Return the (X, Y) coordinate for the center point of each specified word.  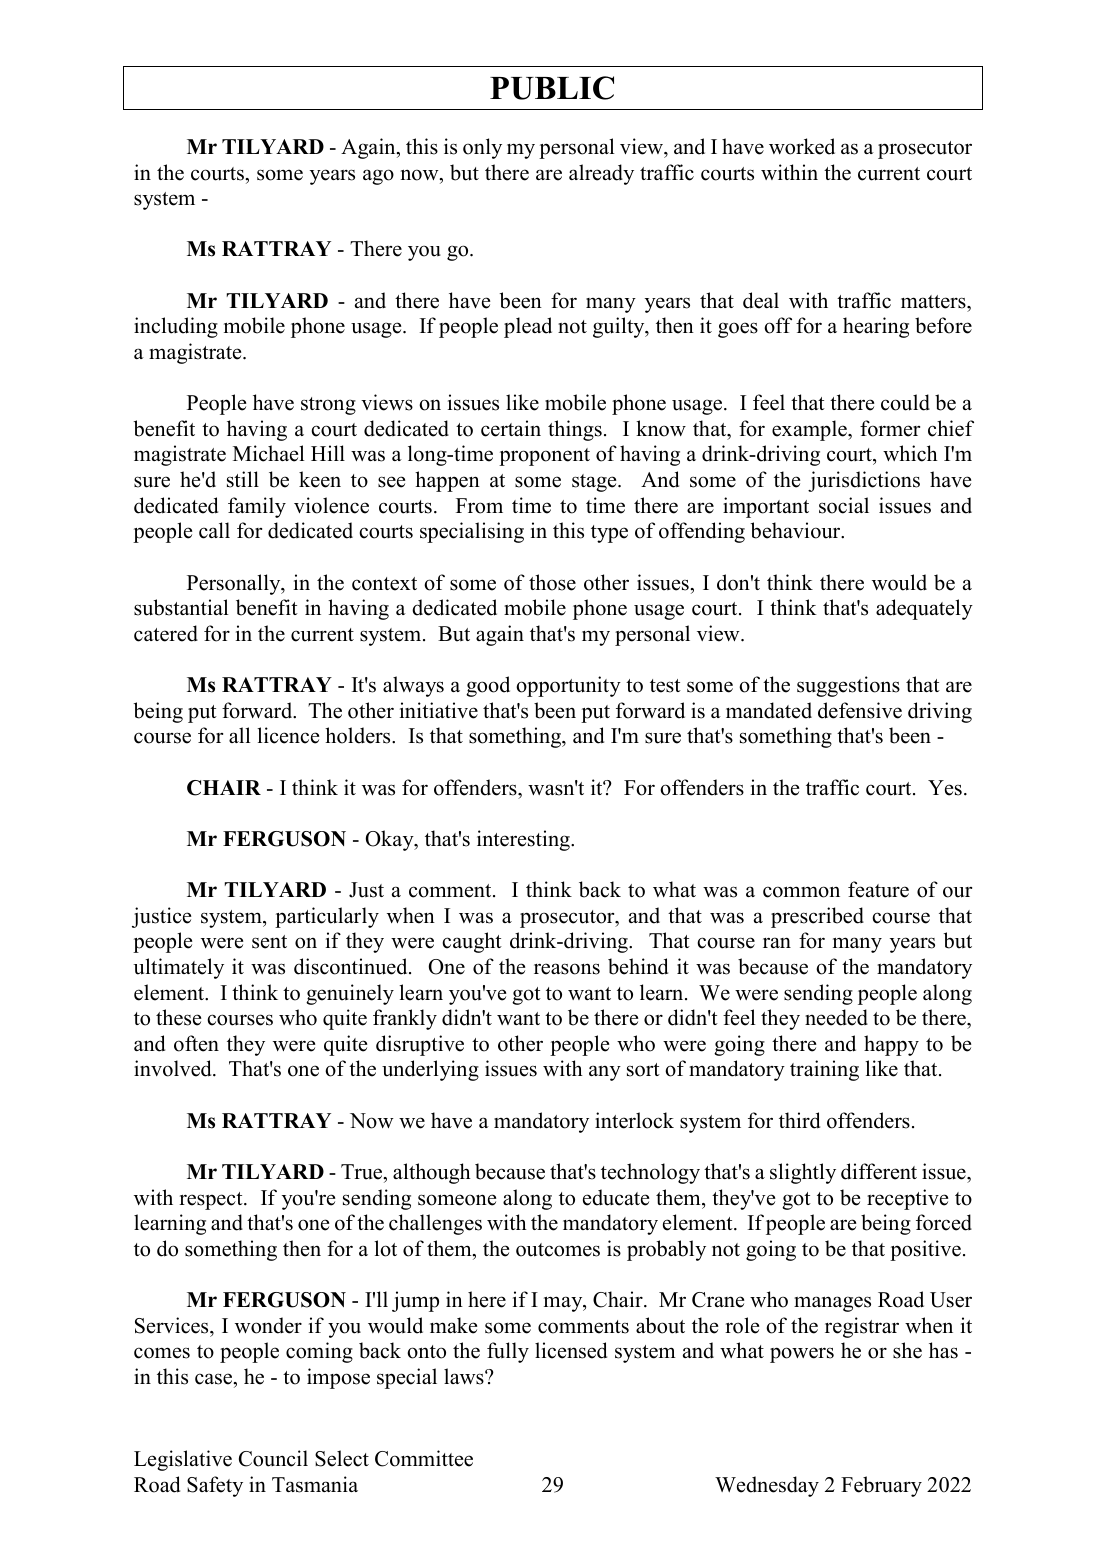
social (844, 505)
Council (273, 1458)
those (552, 582)
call (214, 530)
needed (836, 1017)
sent (269, 942)
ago (378, 177)
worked (802, 146)
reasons (567, 969)
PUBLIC (552, 88)
